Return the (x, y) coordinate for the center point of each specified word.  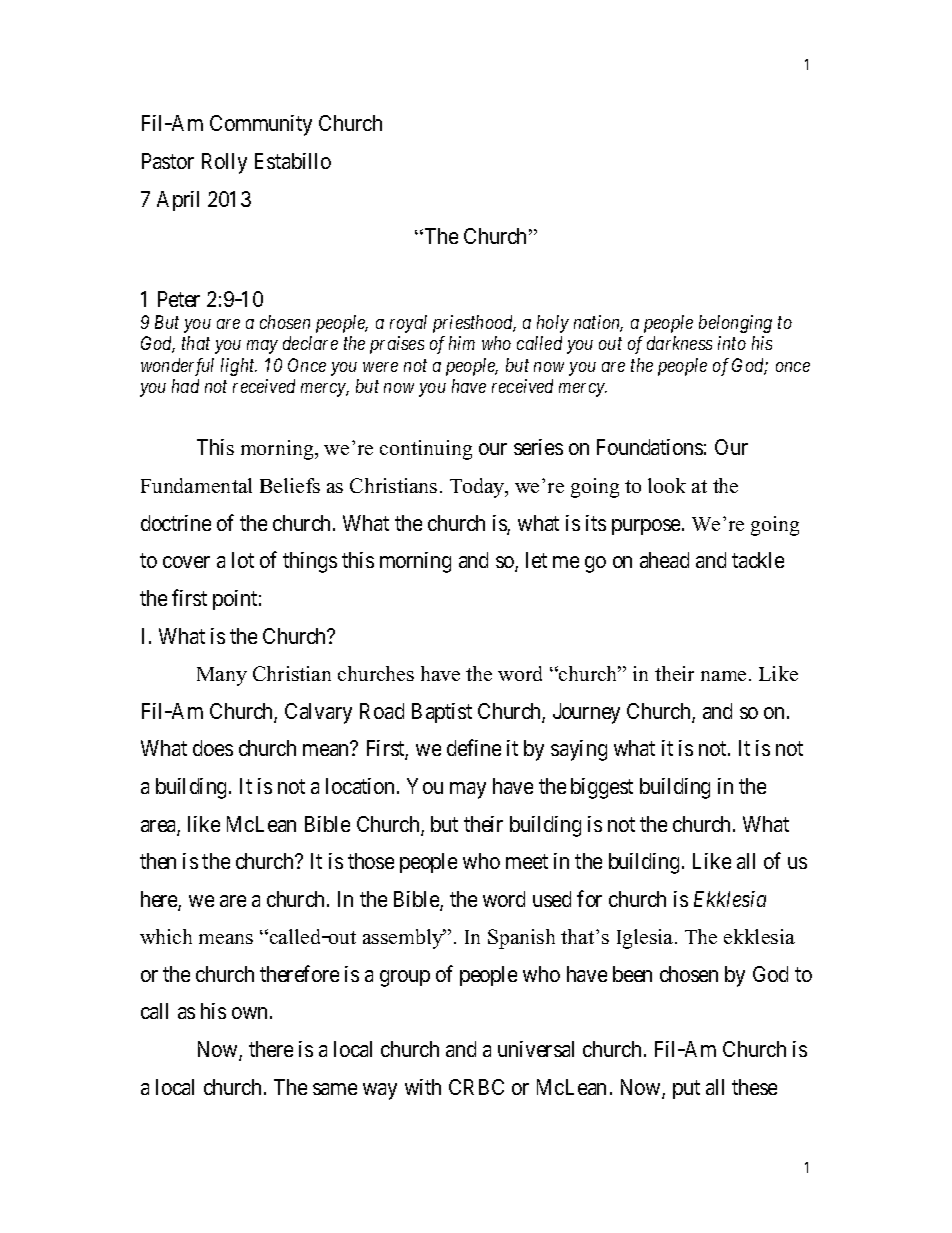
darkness (679, 343)
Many (222, 676)
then (158, 861)
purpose (646, 527)
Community (261, 125)
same (335, 1089)
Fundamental (196, 485)
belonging (735, 324)
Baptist (442, 713)
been (632, 974)
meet (527, 861)
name (723, 676)
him (462, 343)
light (239, 367)
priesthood (474, 324)
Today (478, 488)
